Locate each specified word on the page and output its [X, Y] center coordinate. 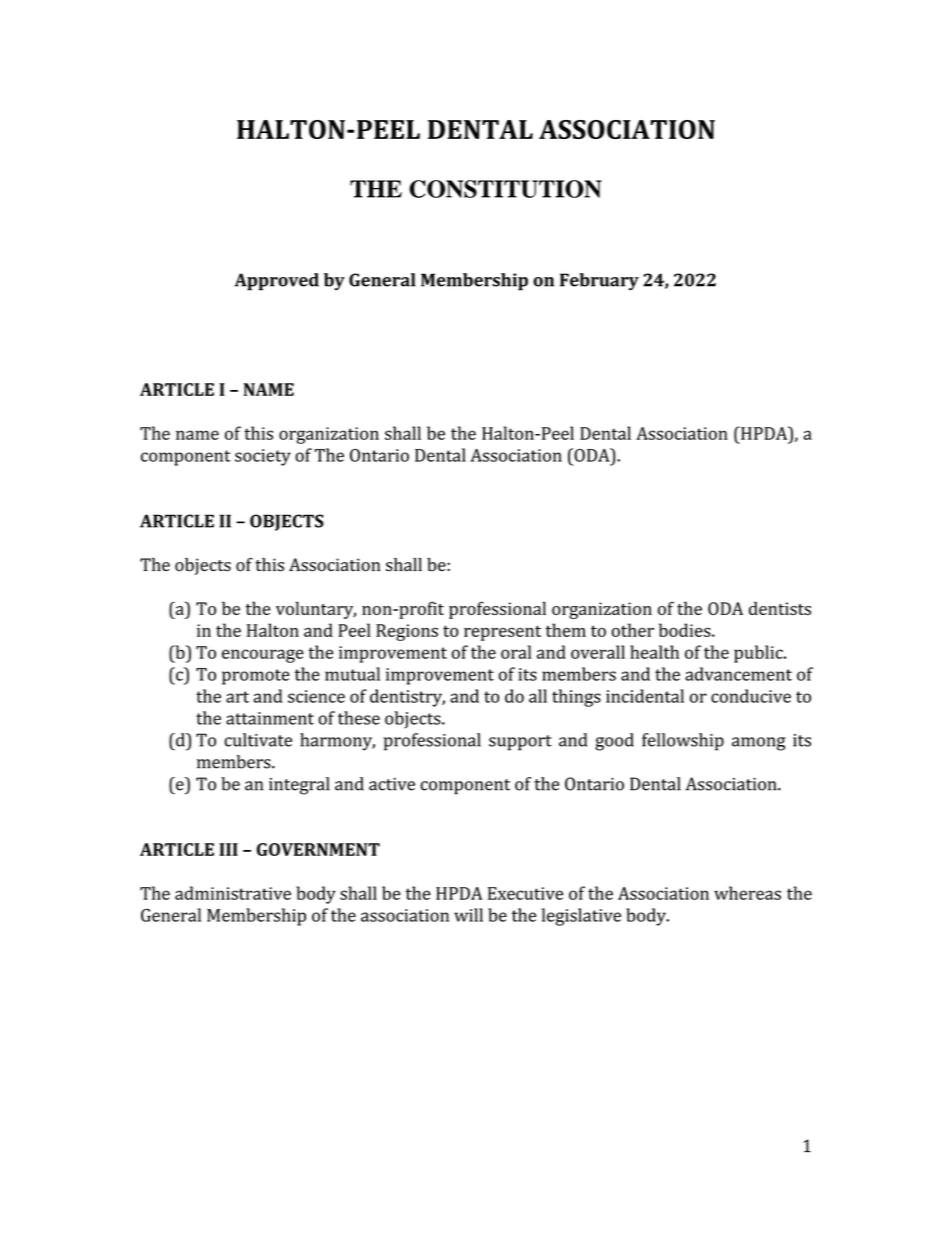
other [632, 630]
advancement [738, 674]
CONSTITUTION [505, 189]
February [599, 282]
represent [502, 633]
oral [516, 652]
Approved [277, 282]
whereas [747, 893]
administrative [233, 893]
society [263, 457]
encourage [263, 656]
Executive [525, 893]
